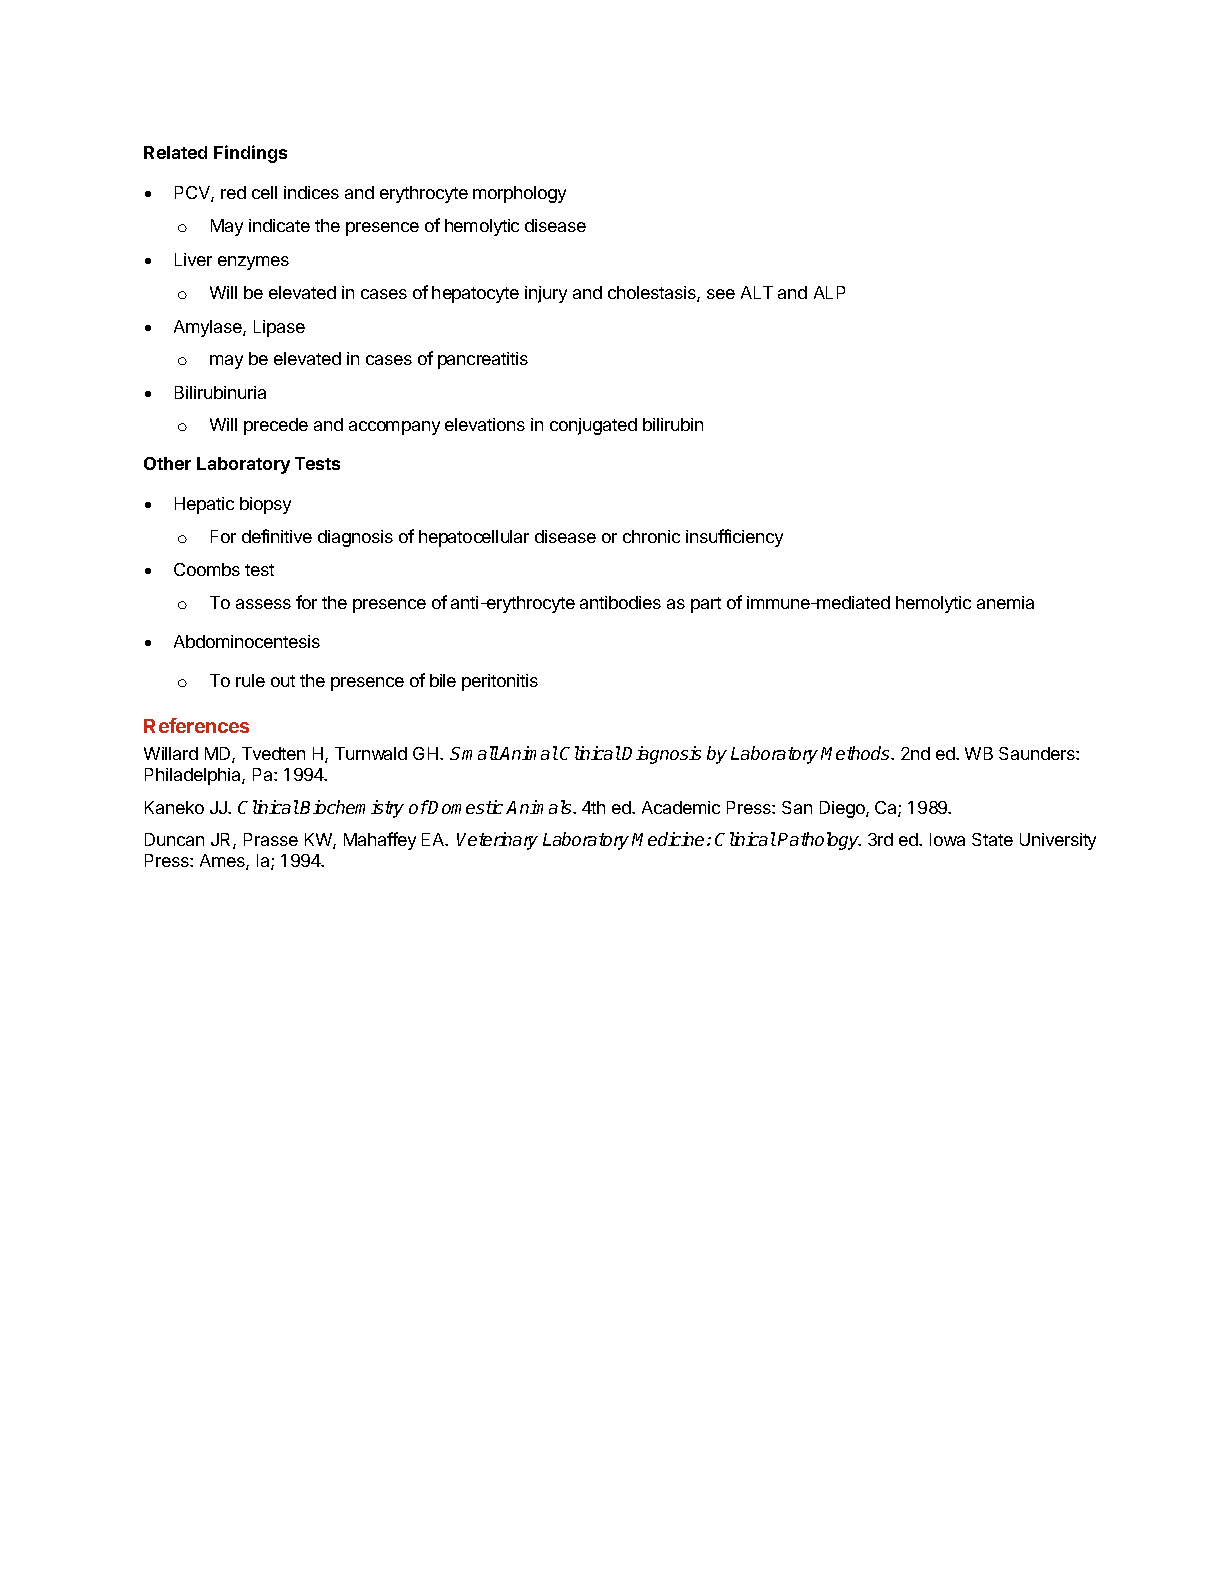 The height and width of the page is (1580, 1221). What do you see at coordinates (1038, 753) in the page?
I see `Saunders` at bounding box center [1038, 753].
